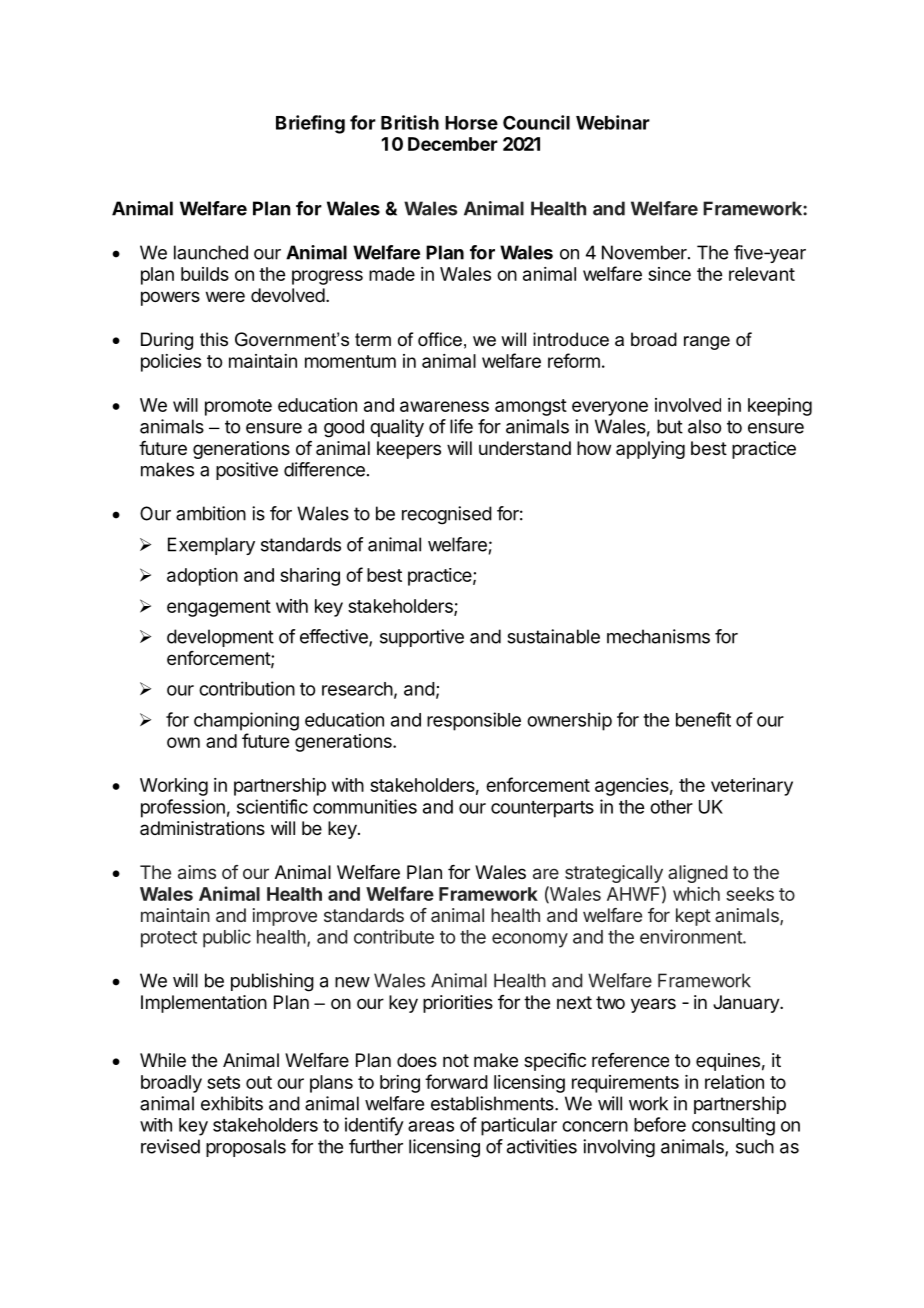 This image has height=1308, width=924. Describe the element at coordinates (447, 515) in the image. I see `recognised` at that location.
